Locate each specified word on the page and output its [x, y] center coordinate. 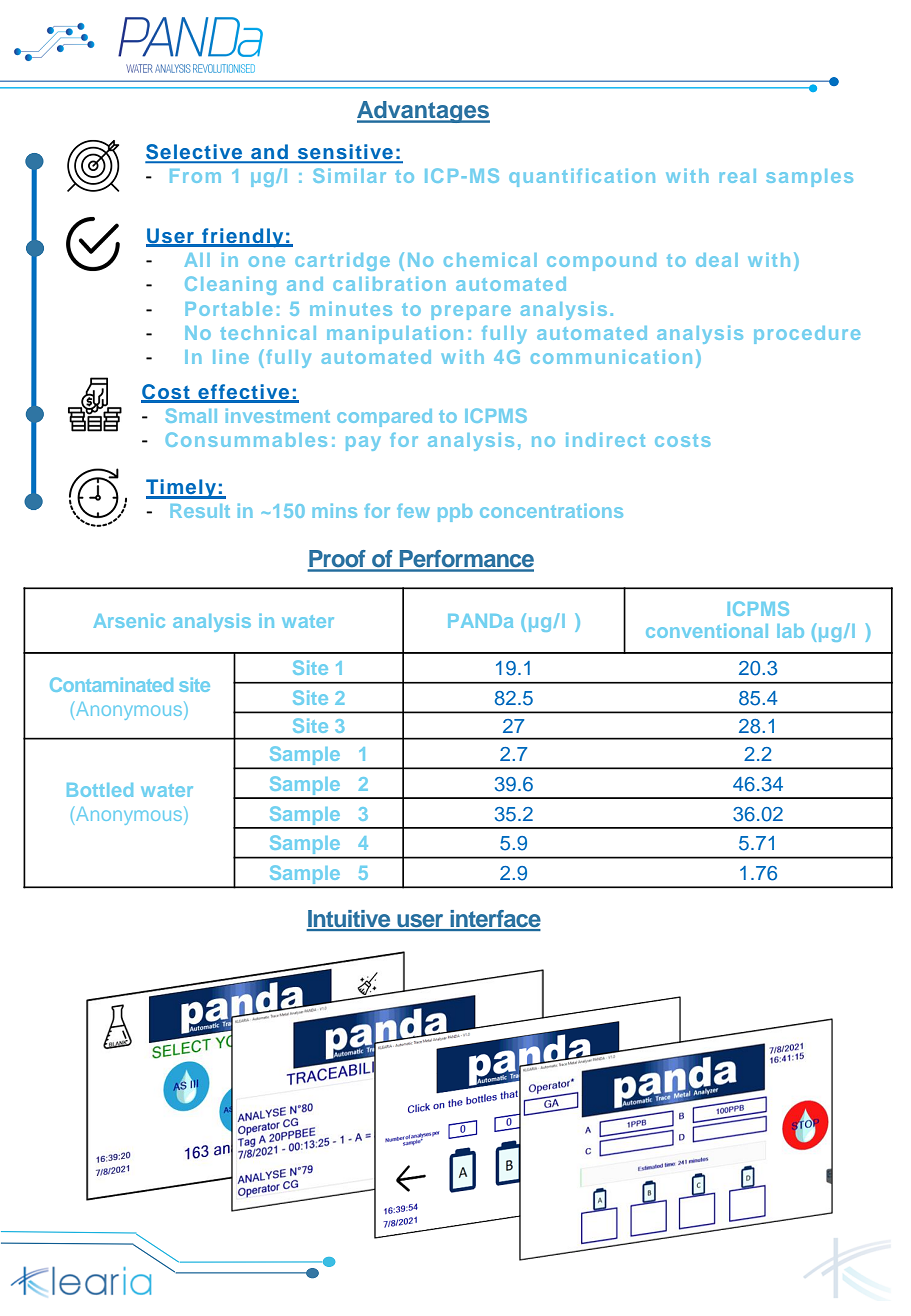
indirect [605, 440]
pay [363, 443]
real [738, 176]
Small [191, 415]
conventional [707, 631]
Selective [195, 153]
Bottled [100, 790]
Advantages [423, 112]
